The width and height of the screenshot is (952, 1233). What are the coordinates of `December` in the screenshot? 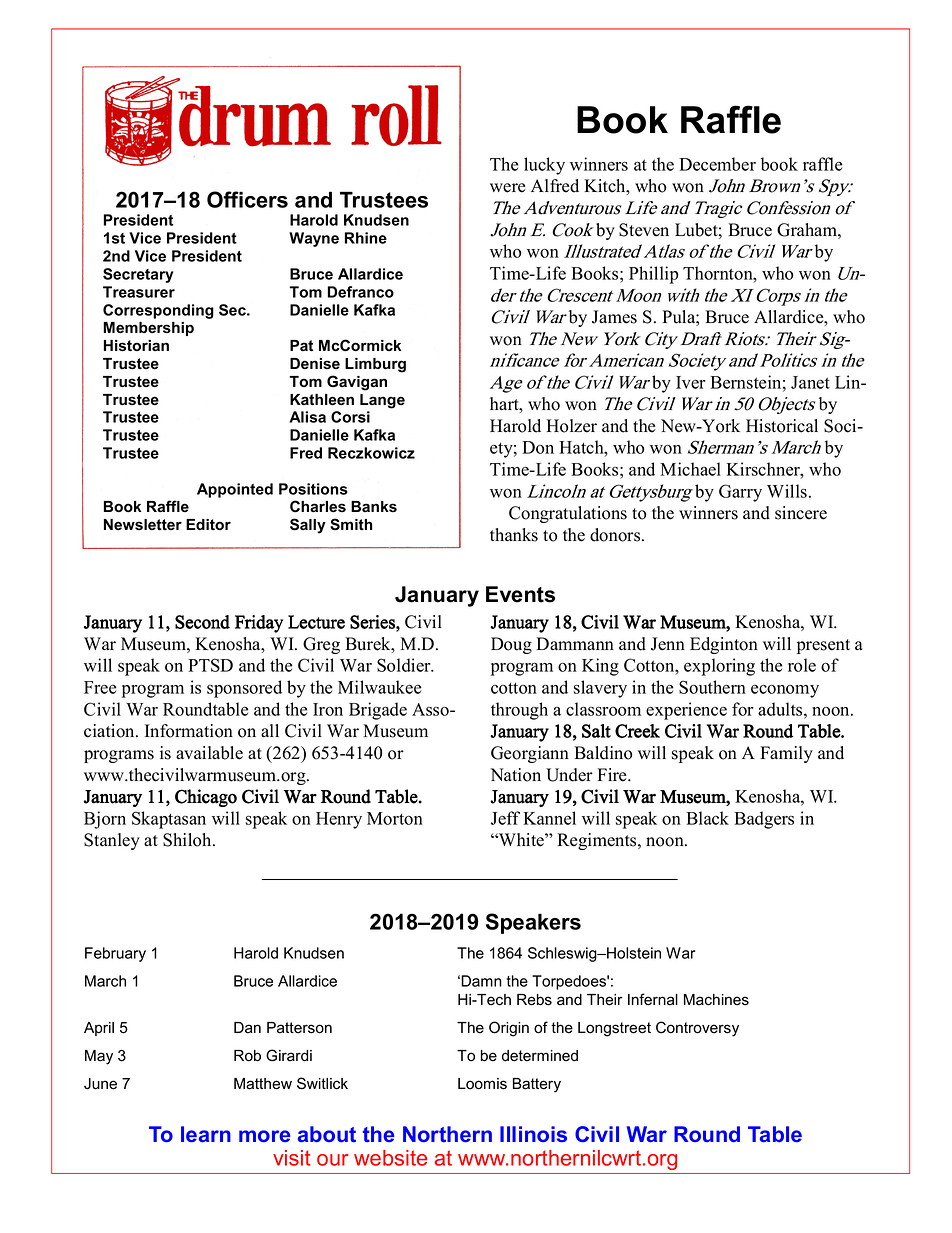 It's located at (717, 164).
